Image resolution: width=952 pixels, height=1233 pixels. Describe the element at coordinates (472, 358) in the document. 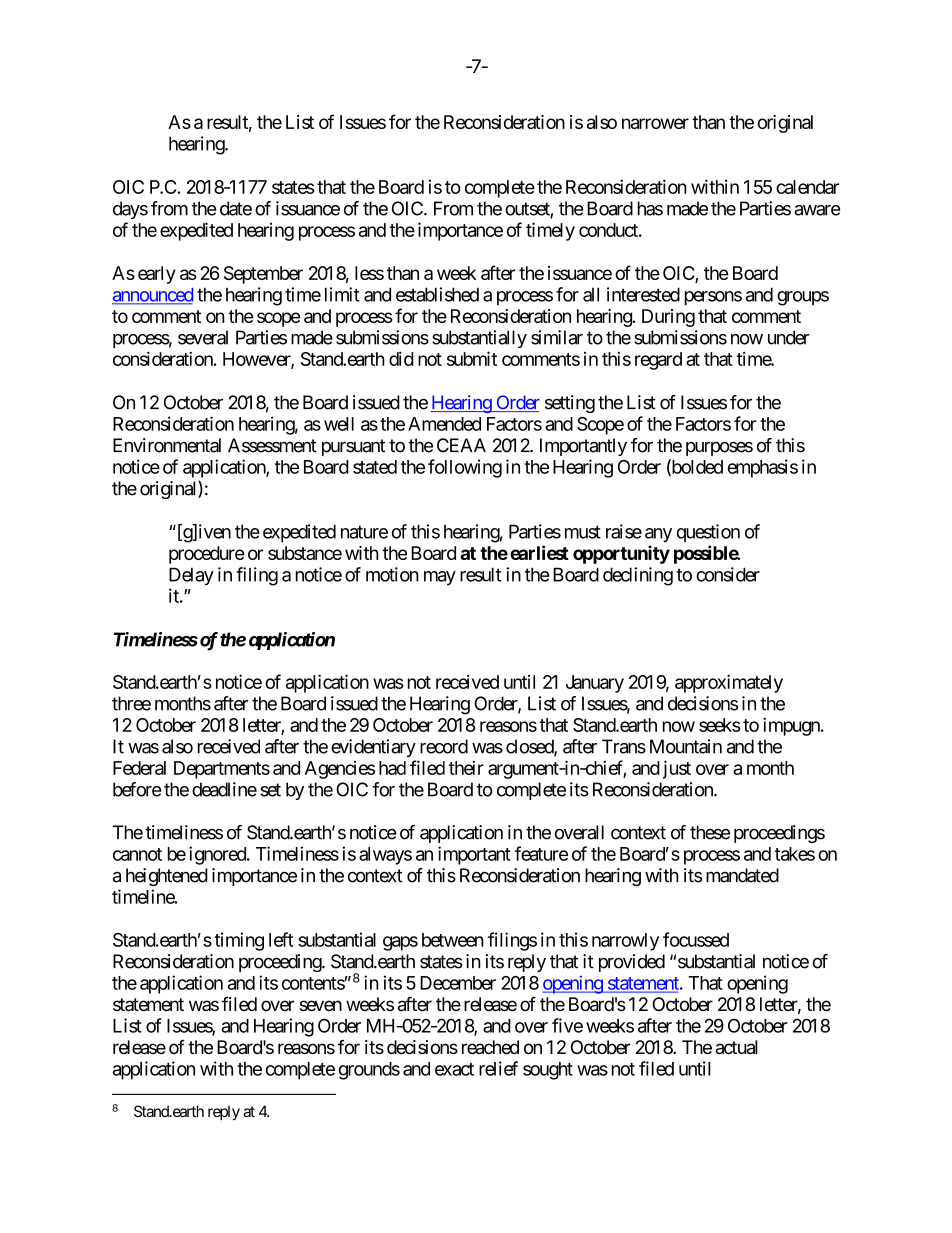

I see `submit` at that location.
